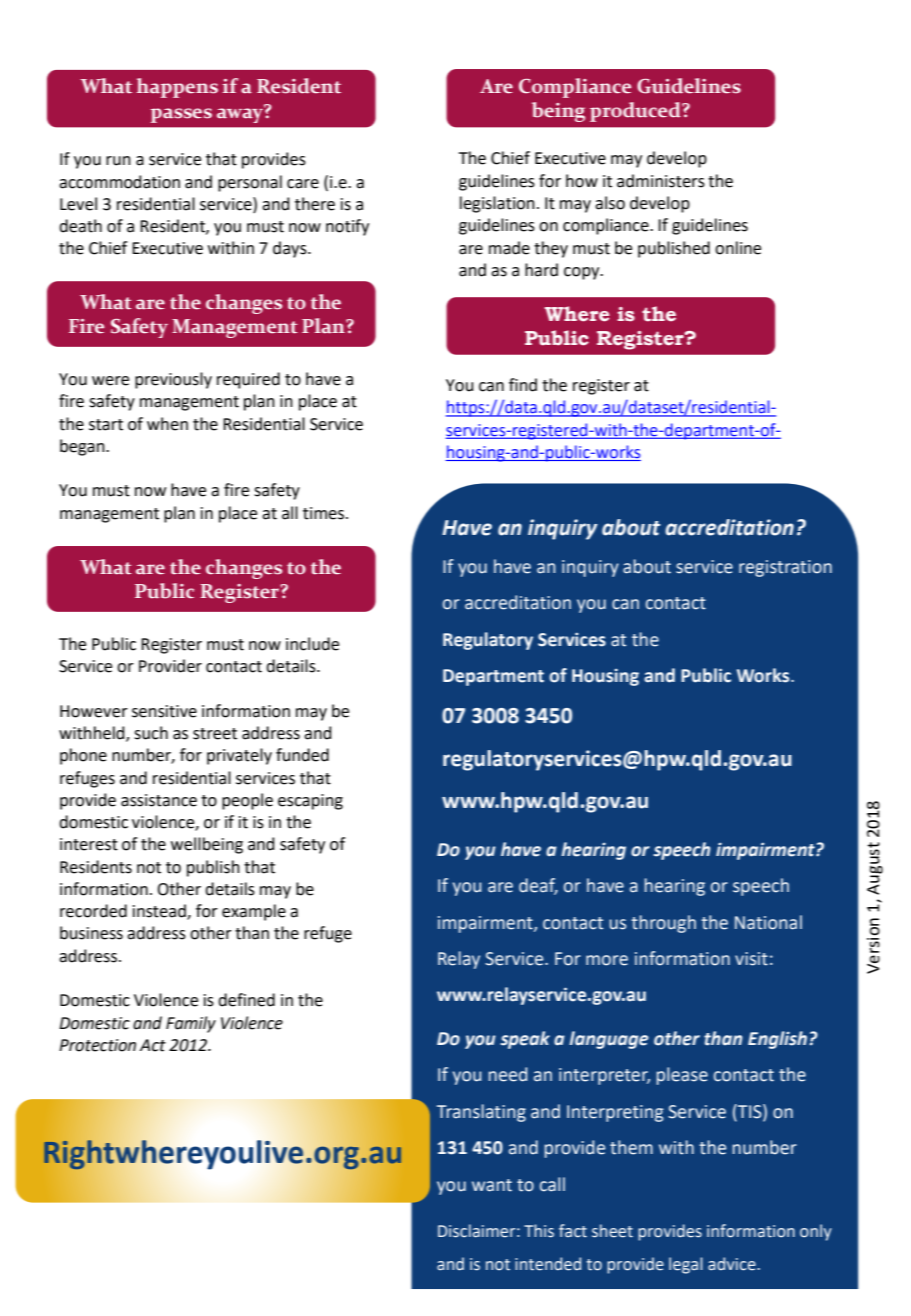 The width and height of the page is (911, 1316). I want to click on deaf, so click(538, 886).
